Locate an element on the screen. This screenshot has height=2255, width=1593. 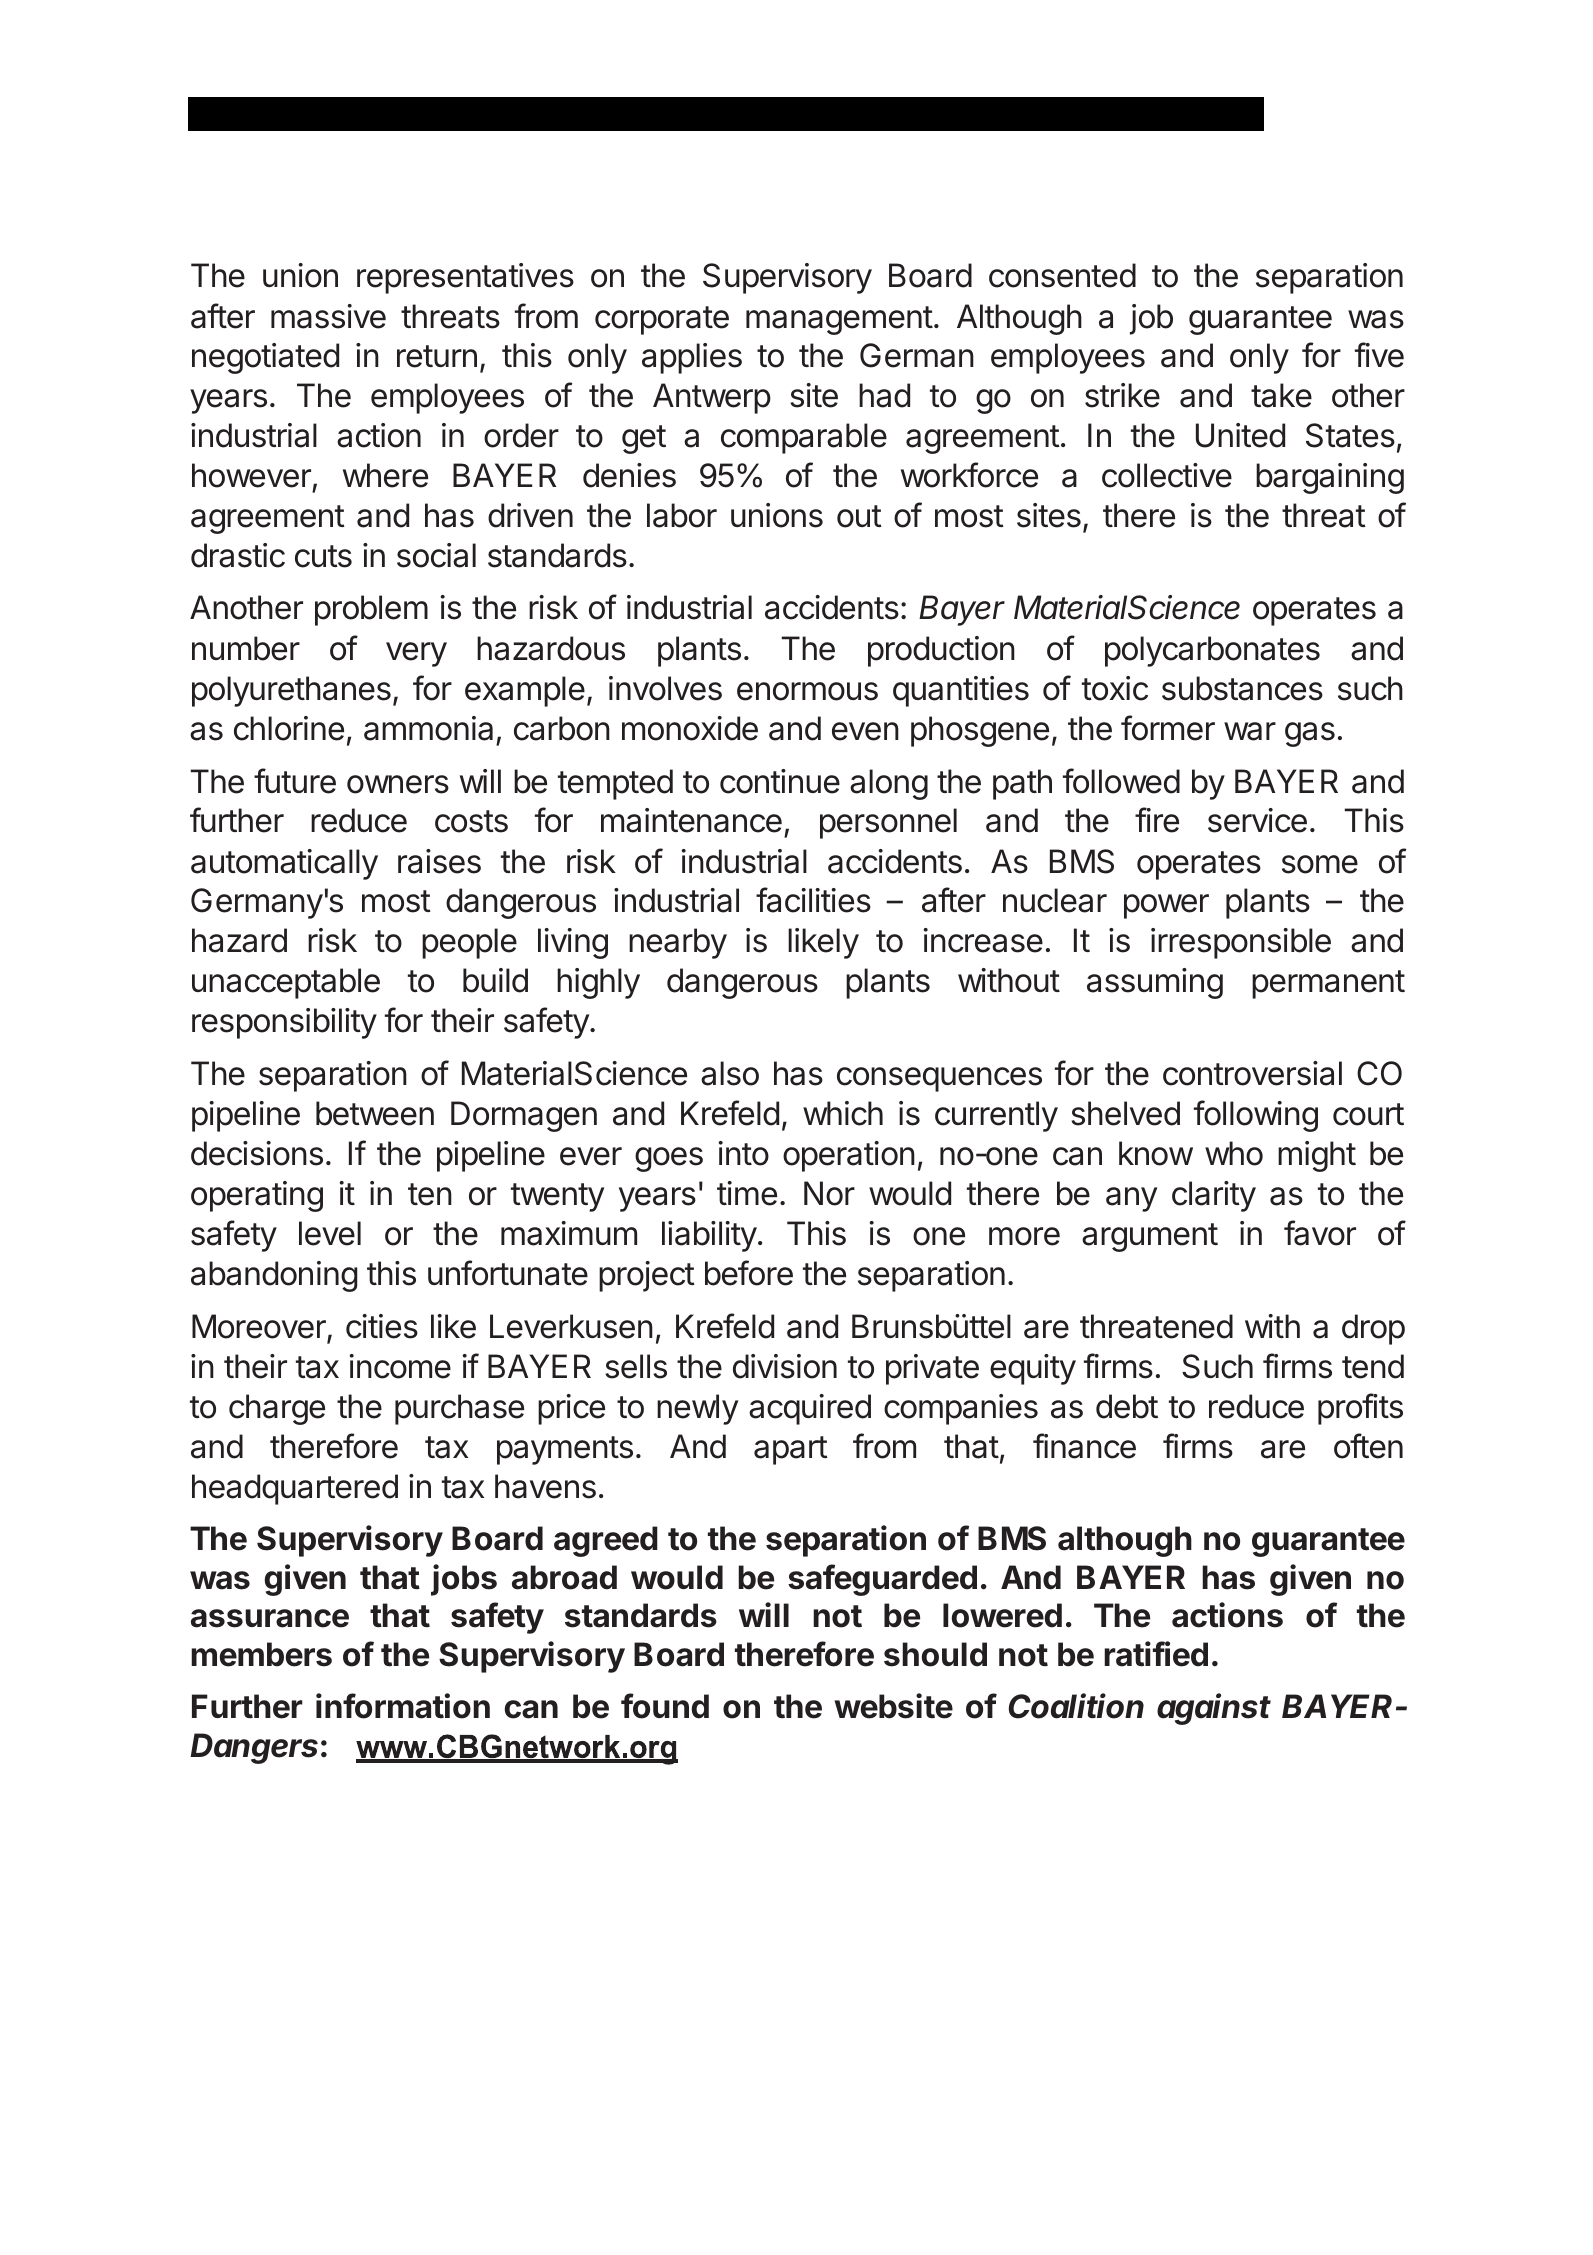
cities is located at coordinates (382, 1326).
